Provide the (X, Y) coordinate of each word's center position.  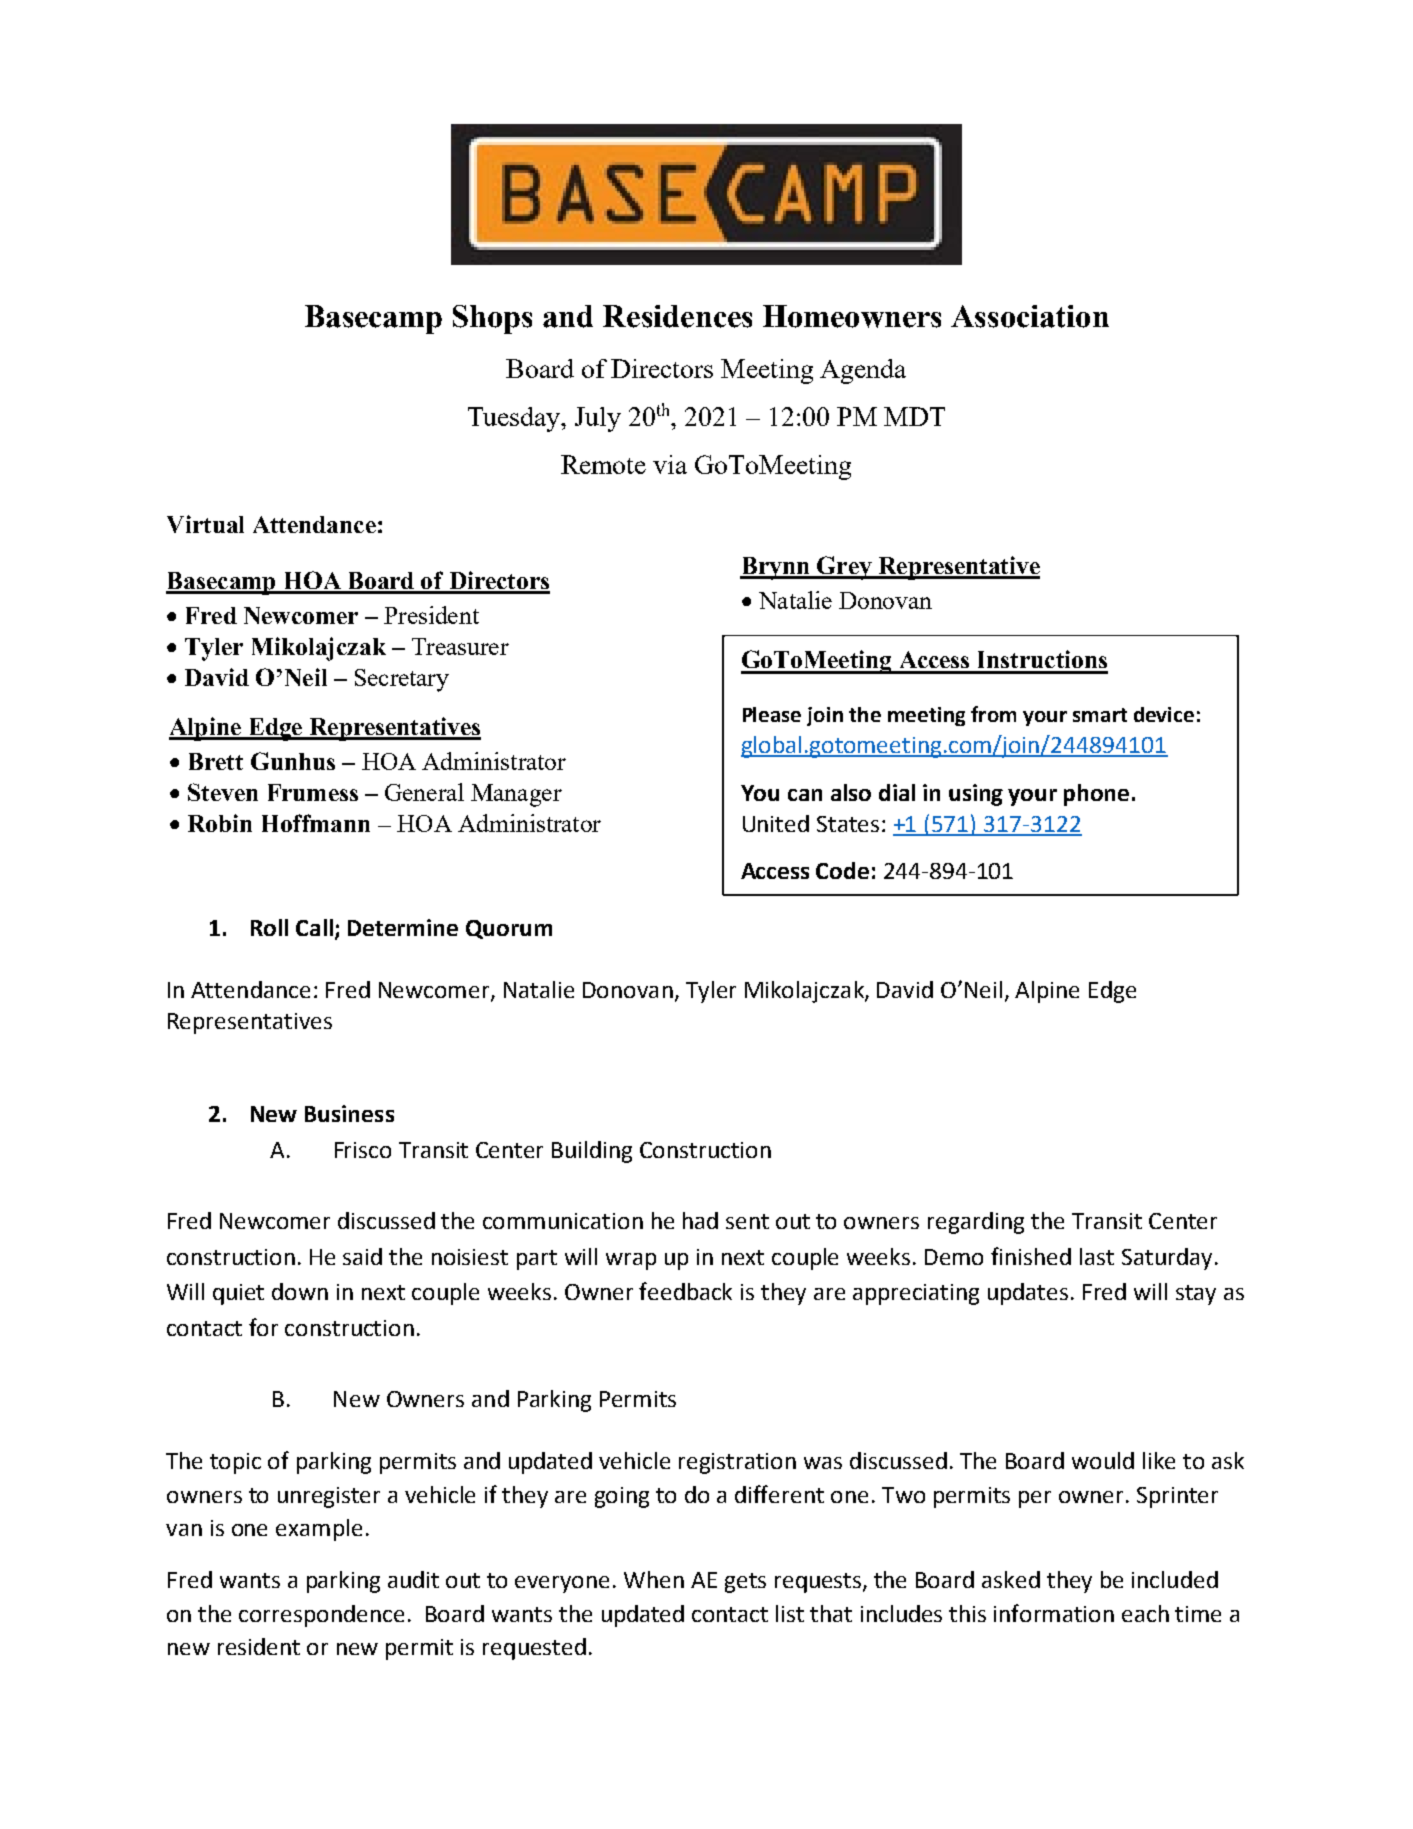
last (1097, 1256)
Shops (492, 319)
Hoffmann (316, 823)
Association (1030, 316)
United (776, 823)
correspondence (321, 1616)
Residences (677, 316)
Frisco (363, 1150)
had (700, 1220)
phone (1096, 795)
